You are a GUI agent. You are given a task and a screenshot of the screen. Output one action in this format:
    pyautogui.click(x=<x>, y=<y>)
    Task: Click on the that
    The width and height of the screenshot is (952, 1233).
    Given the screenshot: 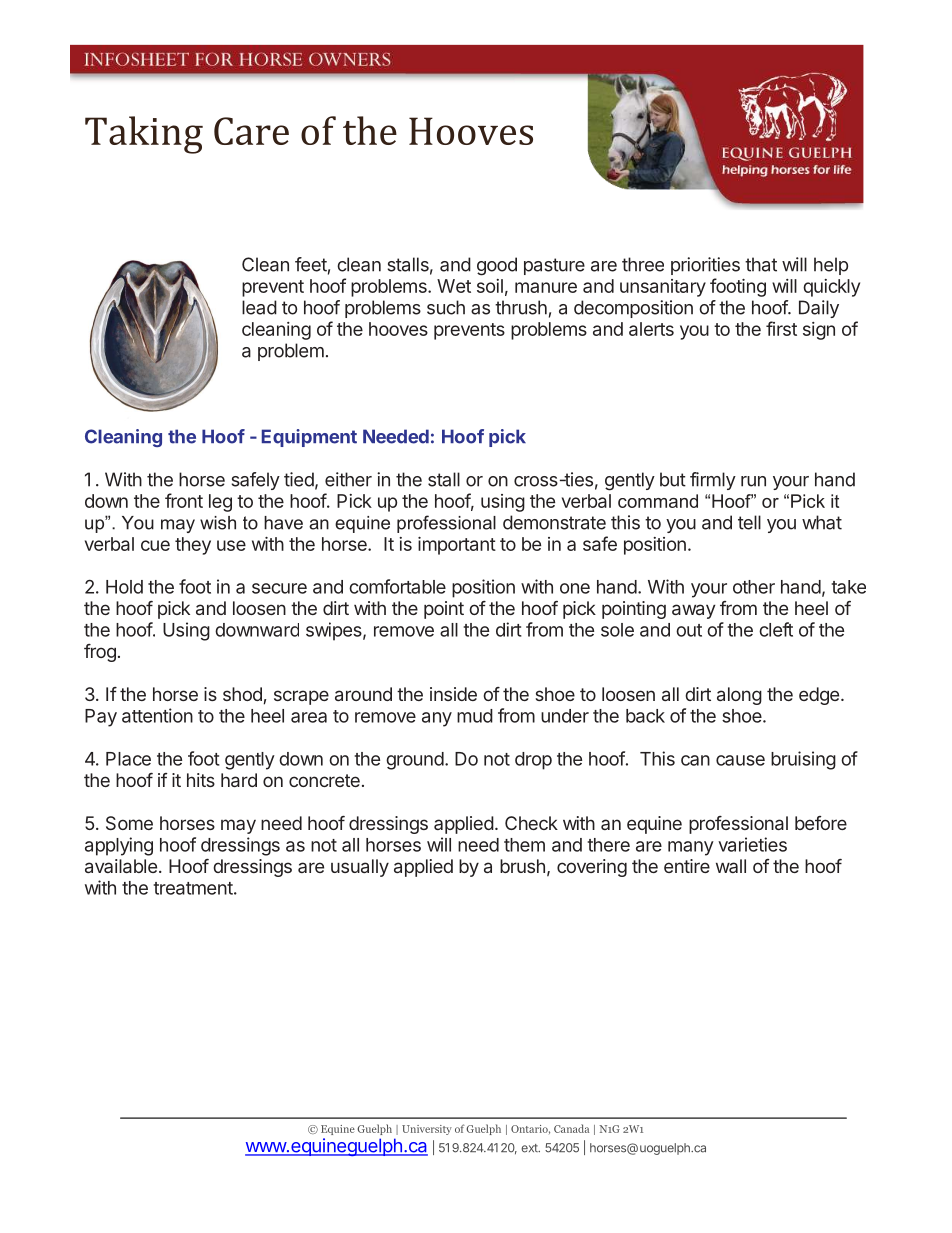 What is the action you would take?
    pyautogui.click(x=761, y=264)
